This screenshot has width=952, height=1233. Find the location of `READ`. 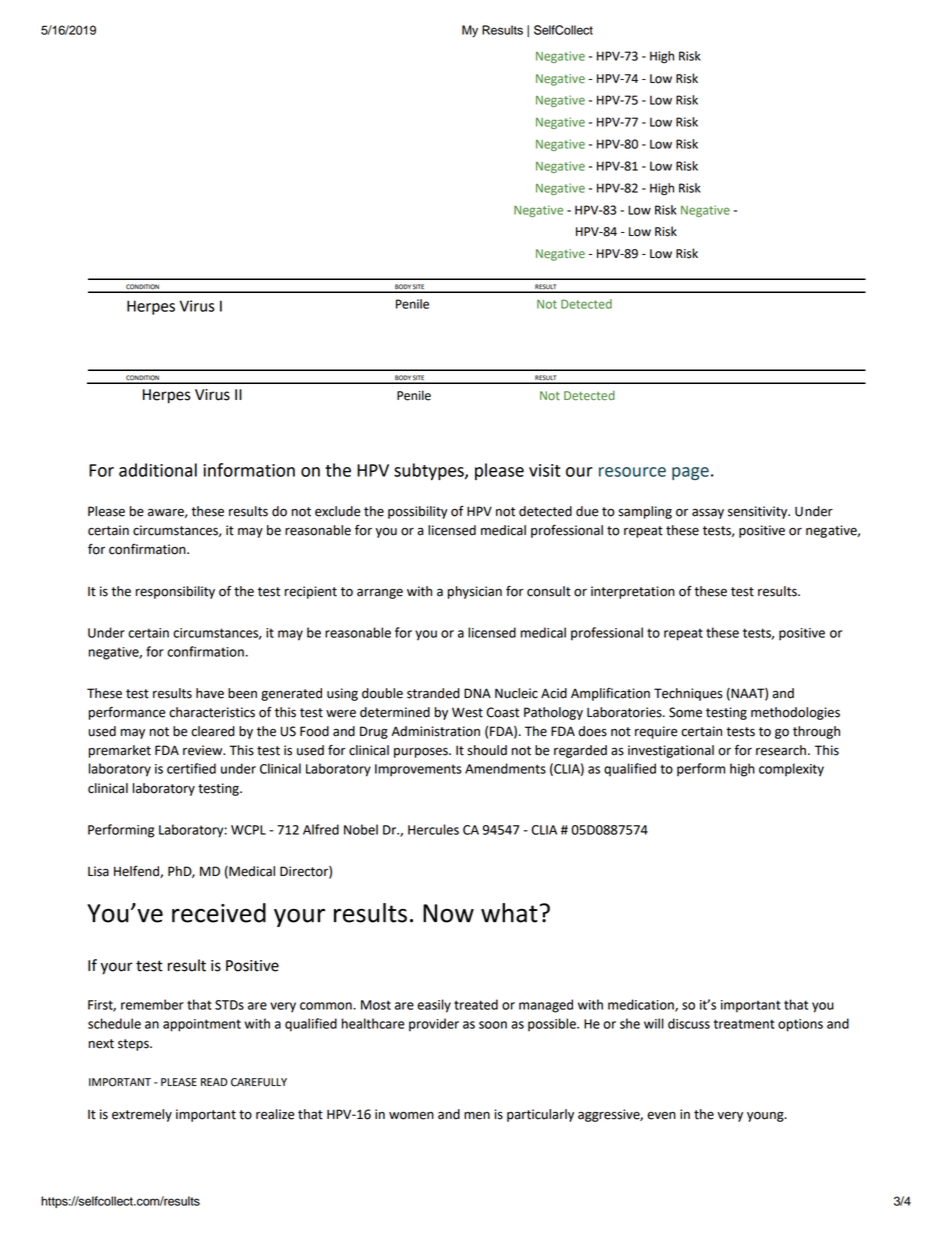

READ is located at coordinates (214, 1082).
